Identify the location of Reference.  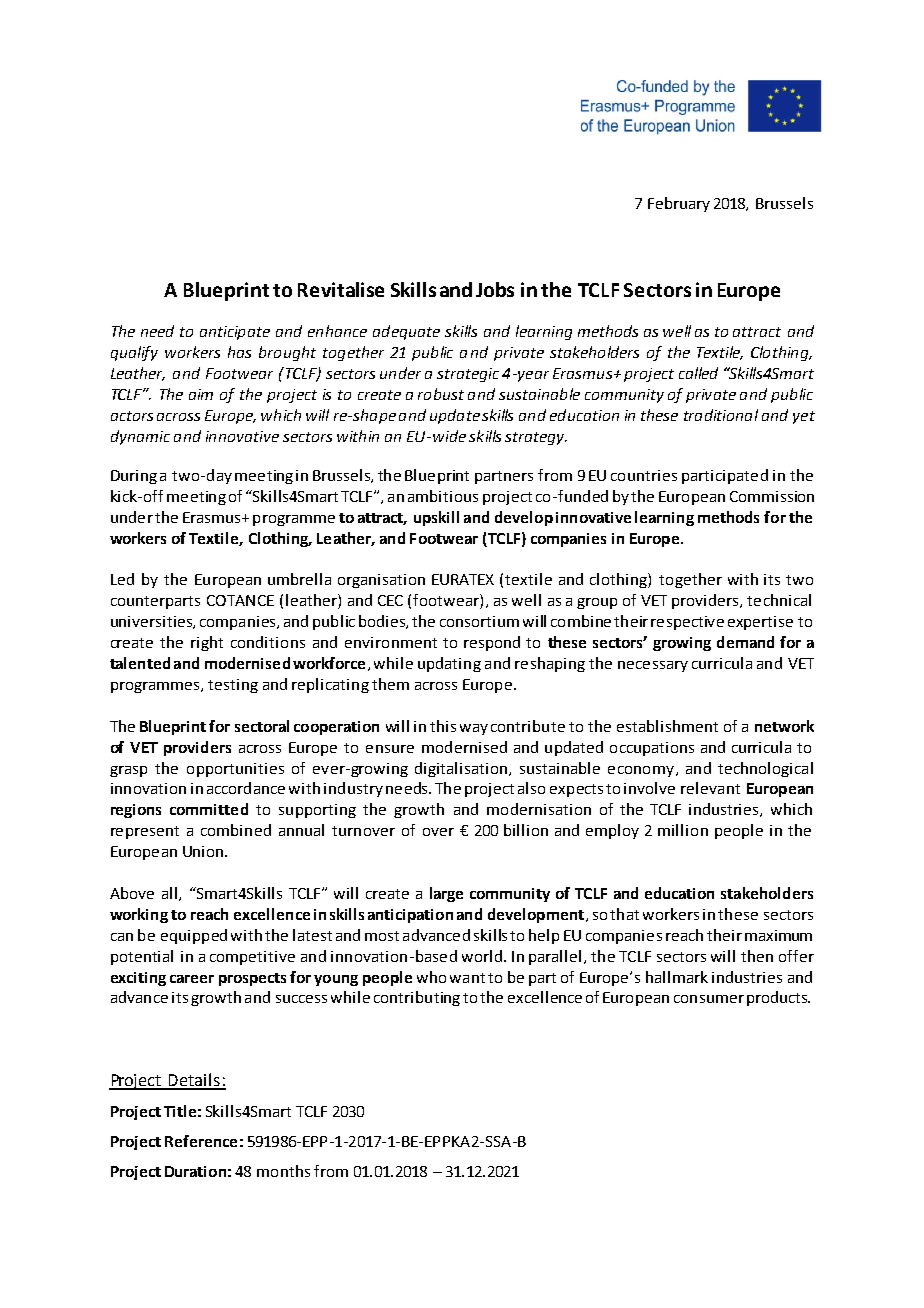
(201, 1141).
